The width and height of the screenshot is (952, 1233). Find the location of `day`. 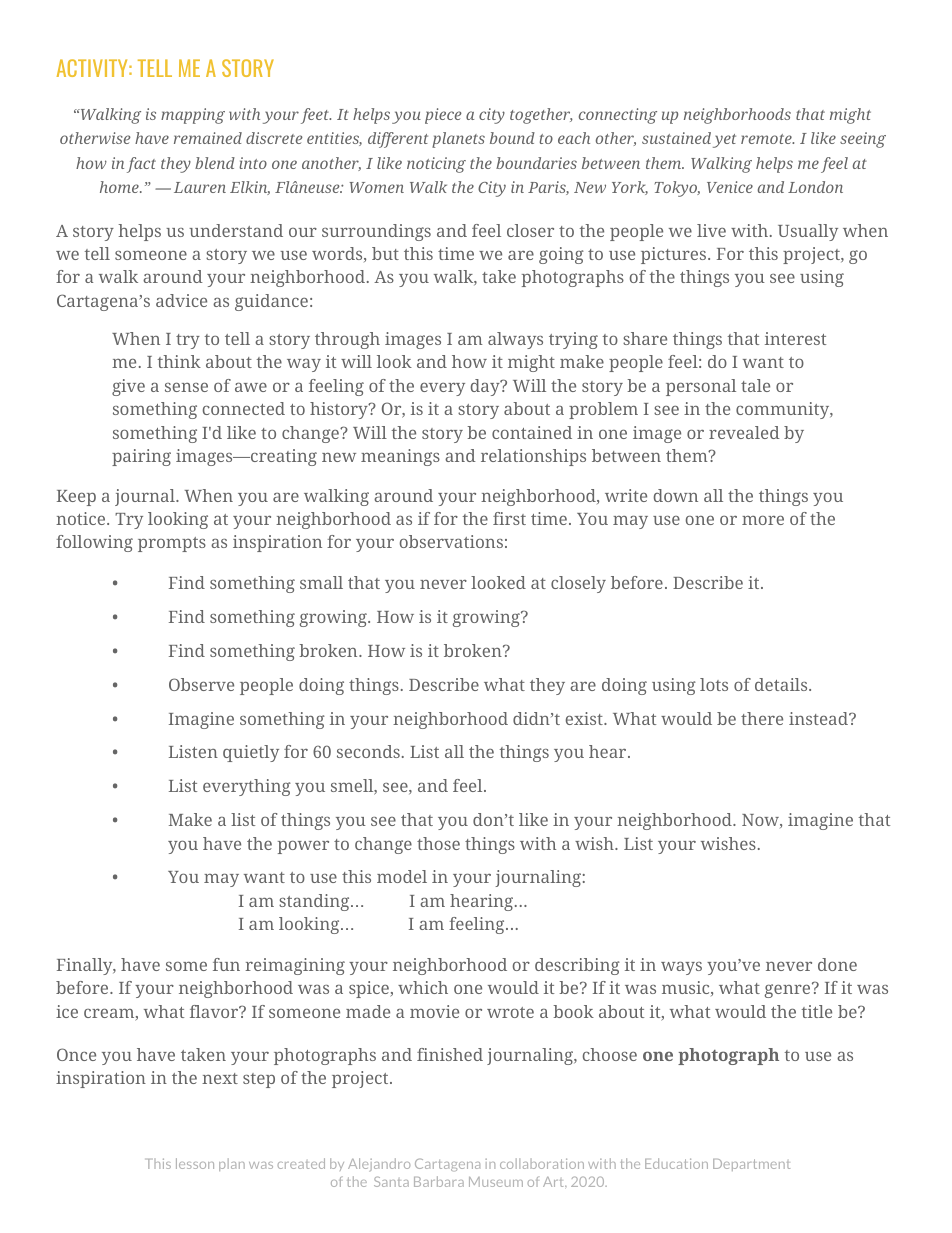

day is located at coordinates (486, 387).
